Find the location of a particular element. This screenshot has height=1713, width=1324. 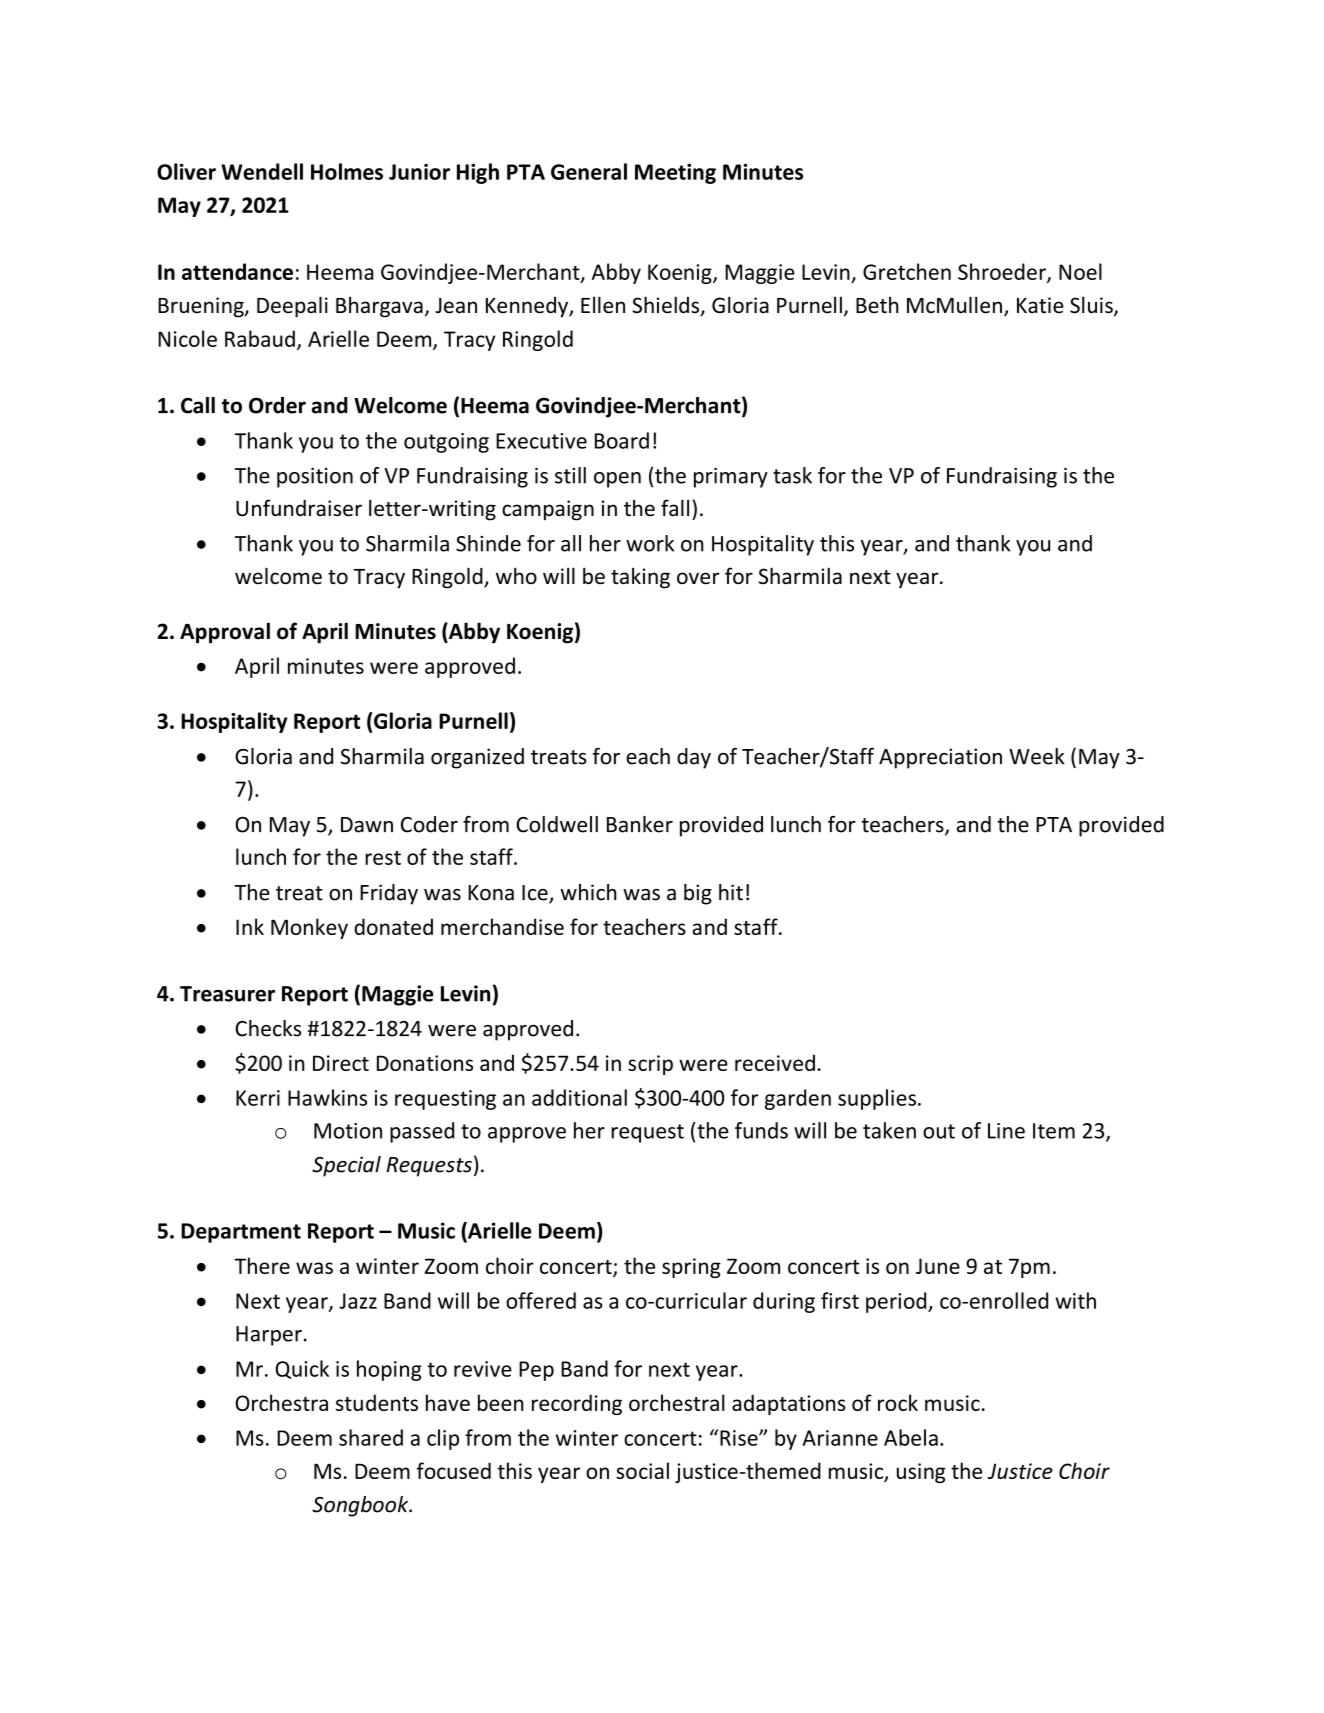

Dawn is located at coordinates (367, 825).
